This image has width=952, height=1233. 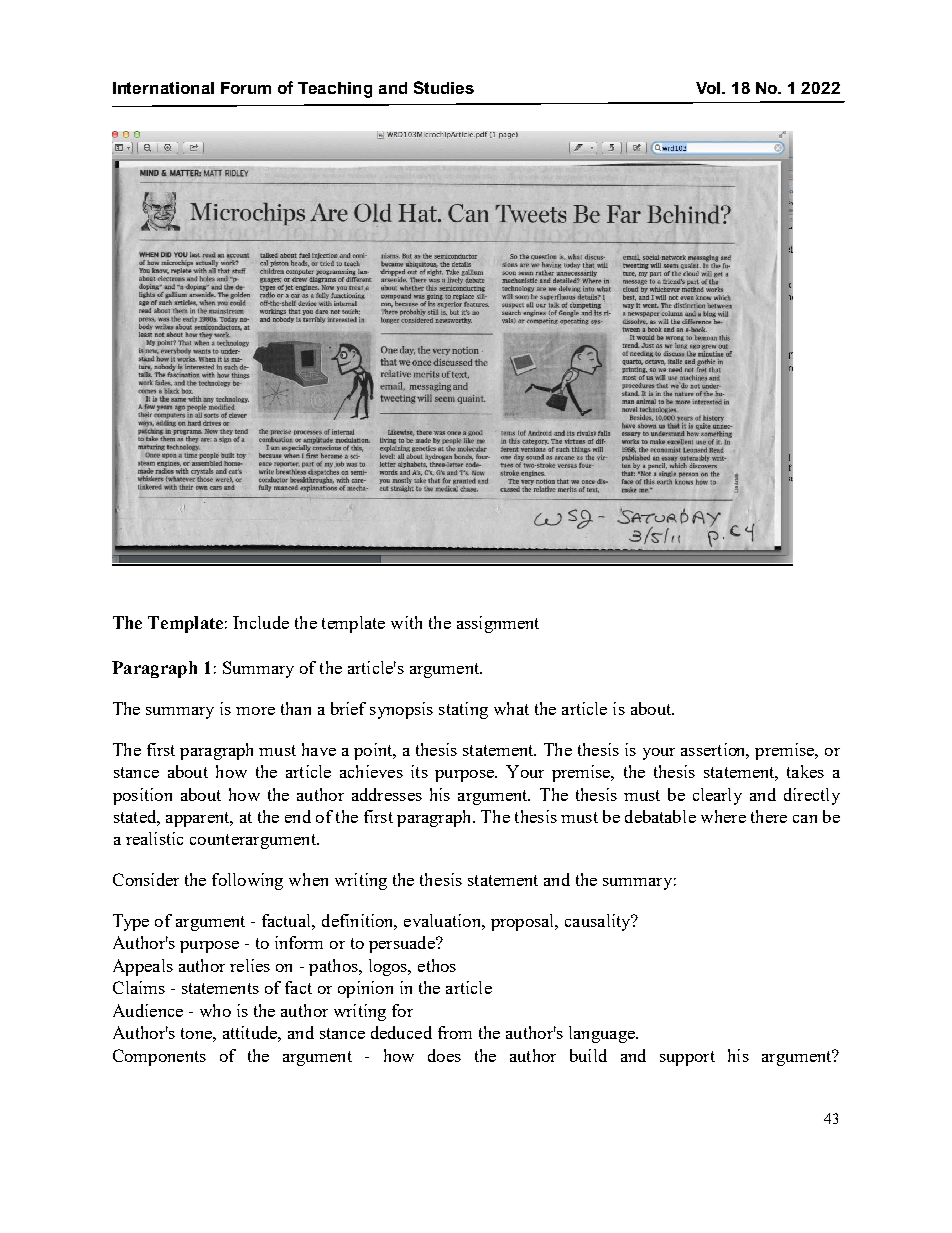 What do you see at coordinates (444, 87) in the image?
I see `Studies` at bounding box center [444, 87].
